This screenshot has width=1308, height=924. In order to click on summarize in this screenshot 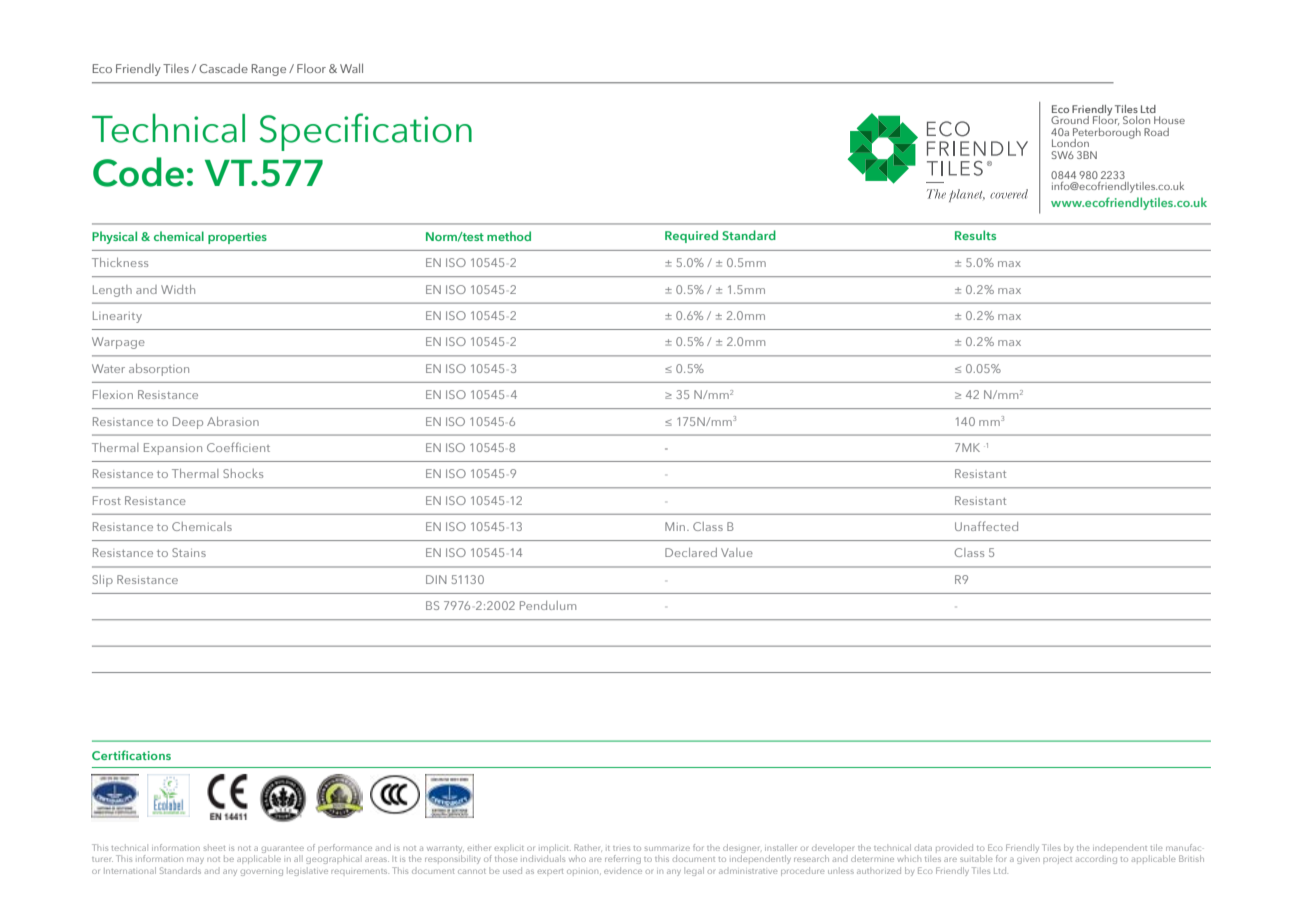, I will do `click(667, 848)`.
